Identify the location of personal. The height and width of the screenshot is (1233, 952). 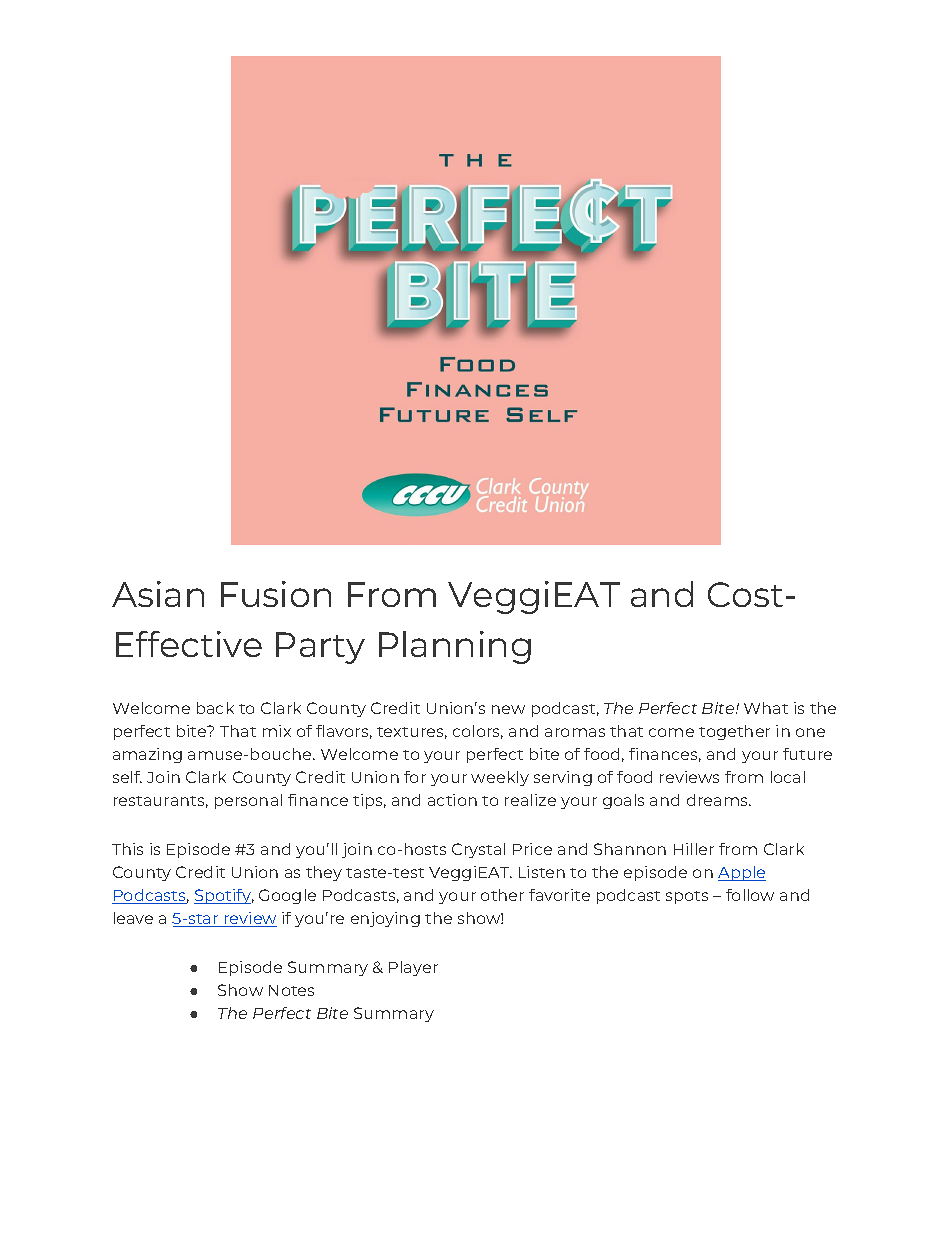
(248, 801).
